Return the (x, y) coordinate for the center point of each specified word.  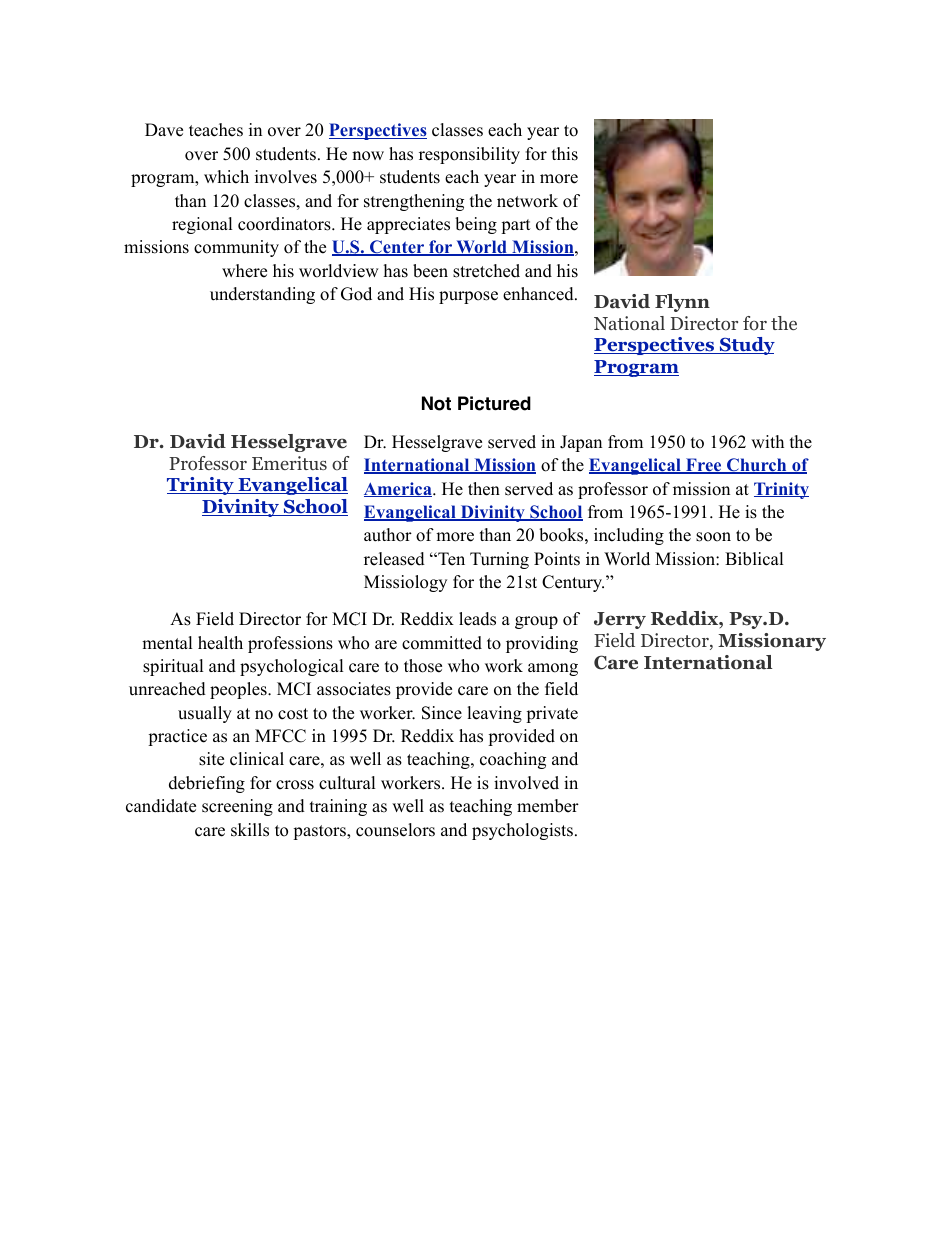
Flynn (682, 303)
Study (746, 346)
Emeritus (289, 463)
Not (436, 403)
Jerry (620, 620)
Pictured (494, 403)
